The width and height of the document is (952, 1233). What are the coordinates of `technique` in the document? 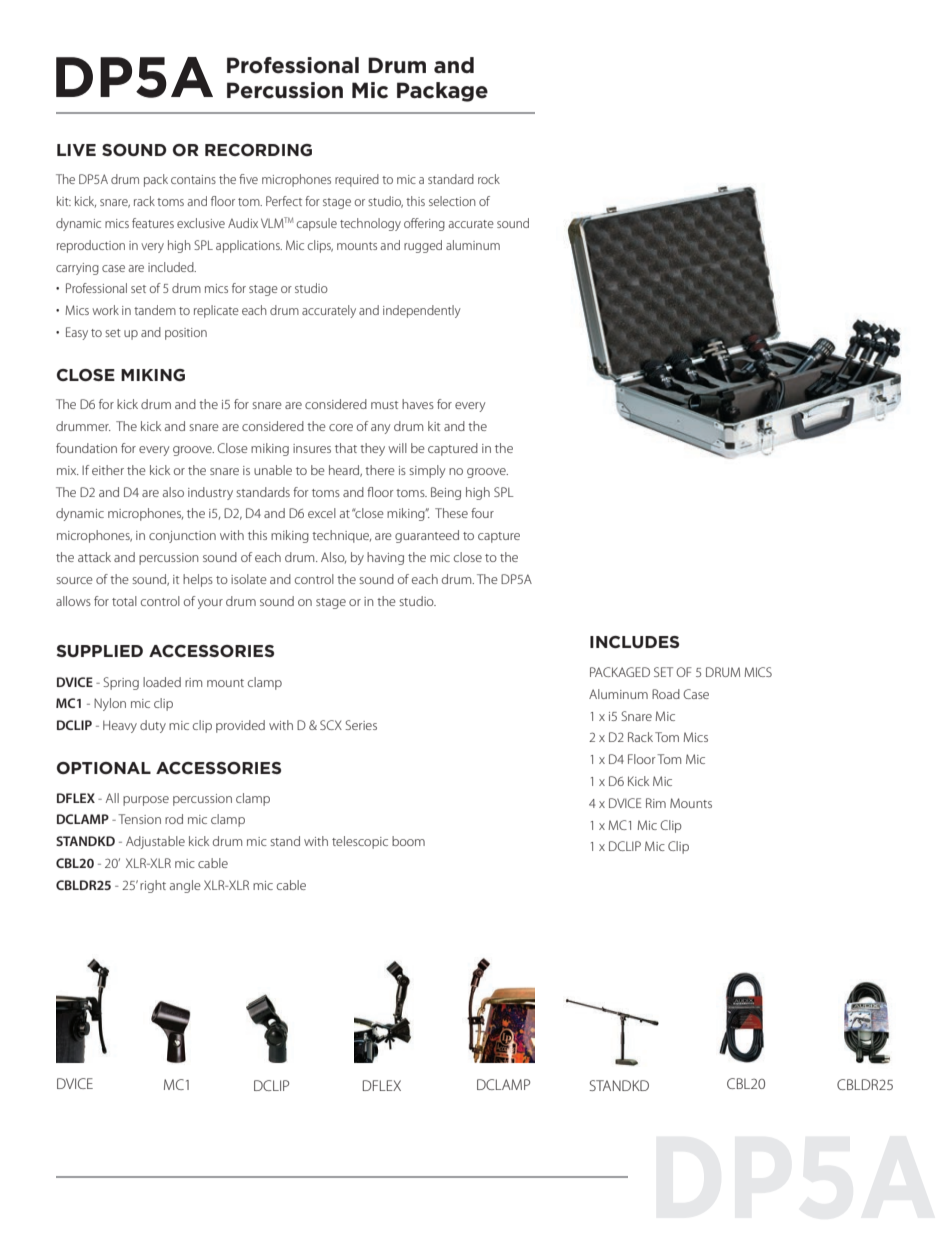 It's located at (341, 536).
